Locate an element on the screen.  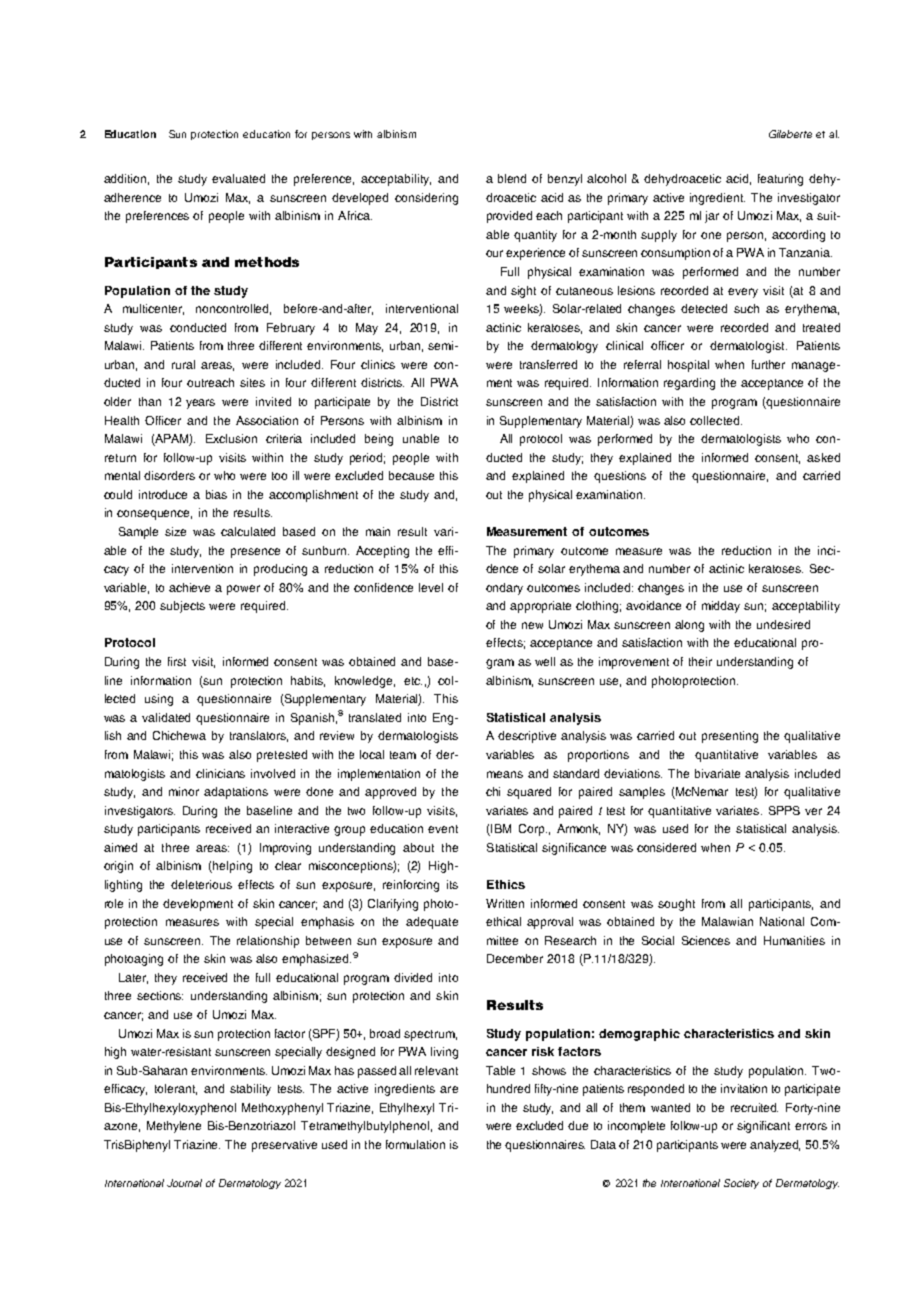
evaluated is located at coordinates (238, 178).
